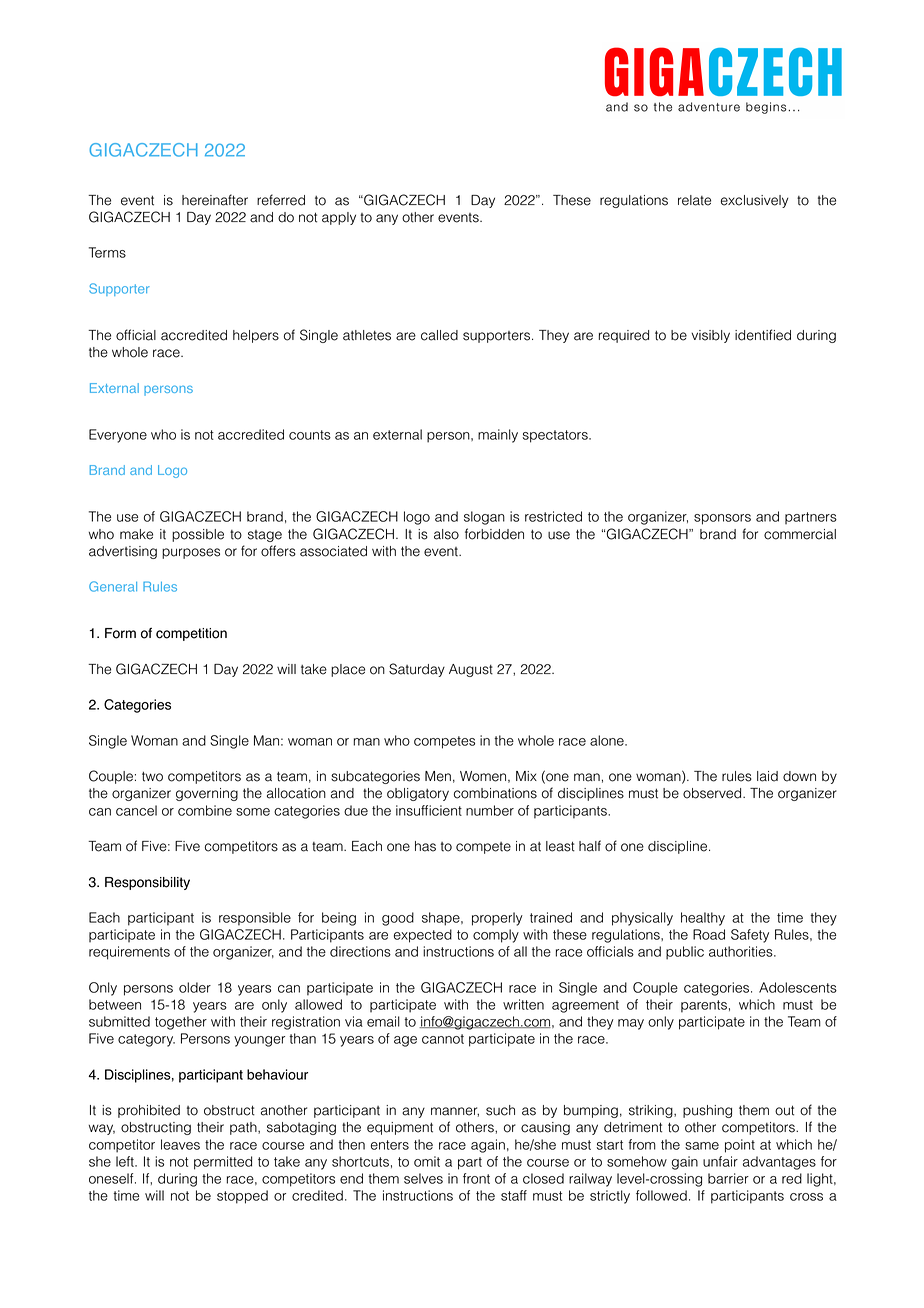  What do you see at coordinates (215, 200) in the page?
I see `hereinafter` at bounding box center [215, 200].
